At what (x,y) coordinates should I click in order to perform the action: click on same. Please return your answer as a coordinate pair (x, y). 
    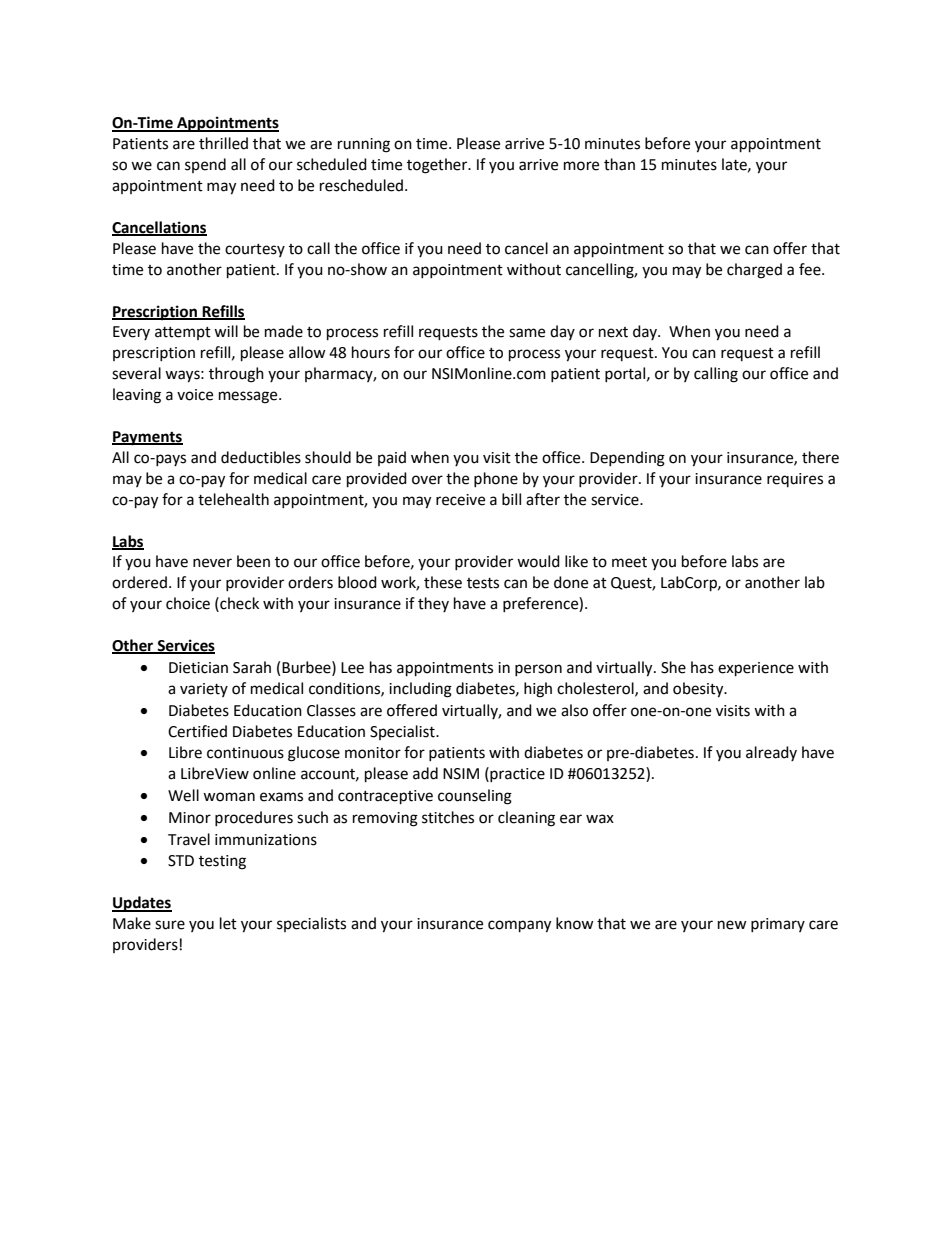
    Looking at the image, I should click on (527, 333).
